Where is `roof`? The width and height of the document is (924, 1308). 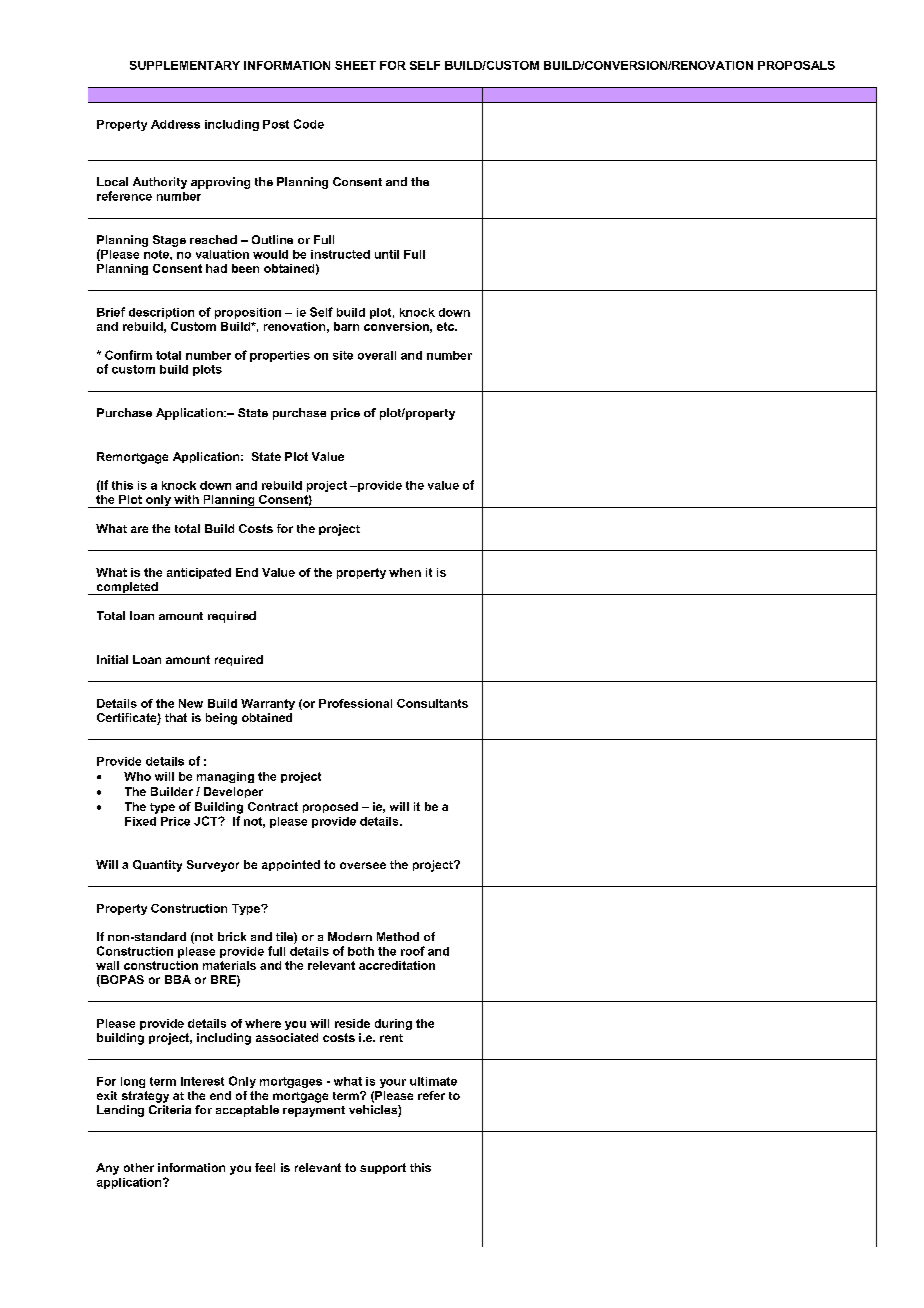 roof is located at coordinates (413, 951).
